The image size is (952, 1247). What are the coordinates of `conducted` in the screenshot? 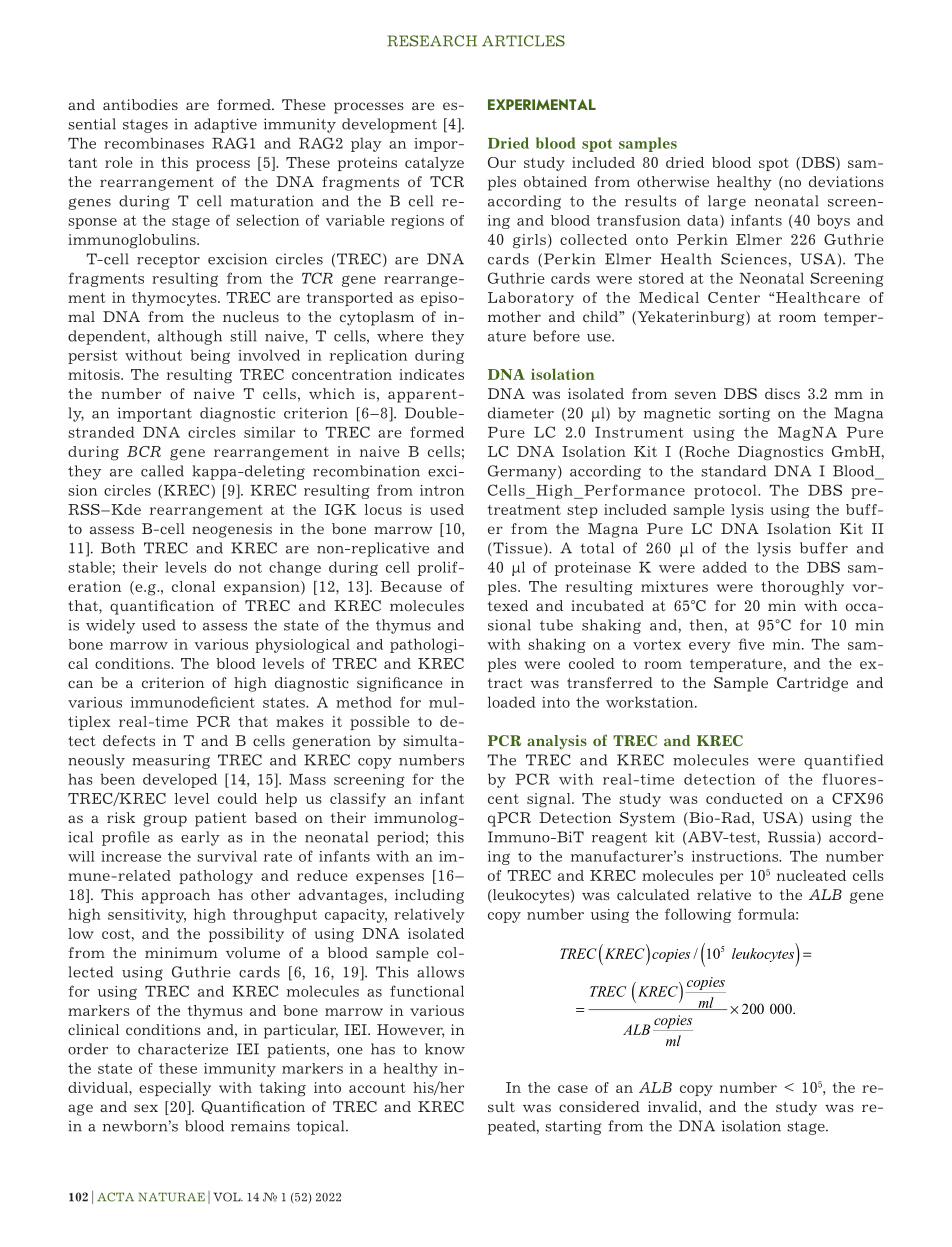 It's located at (744, 798).
